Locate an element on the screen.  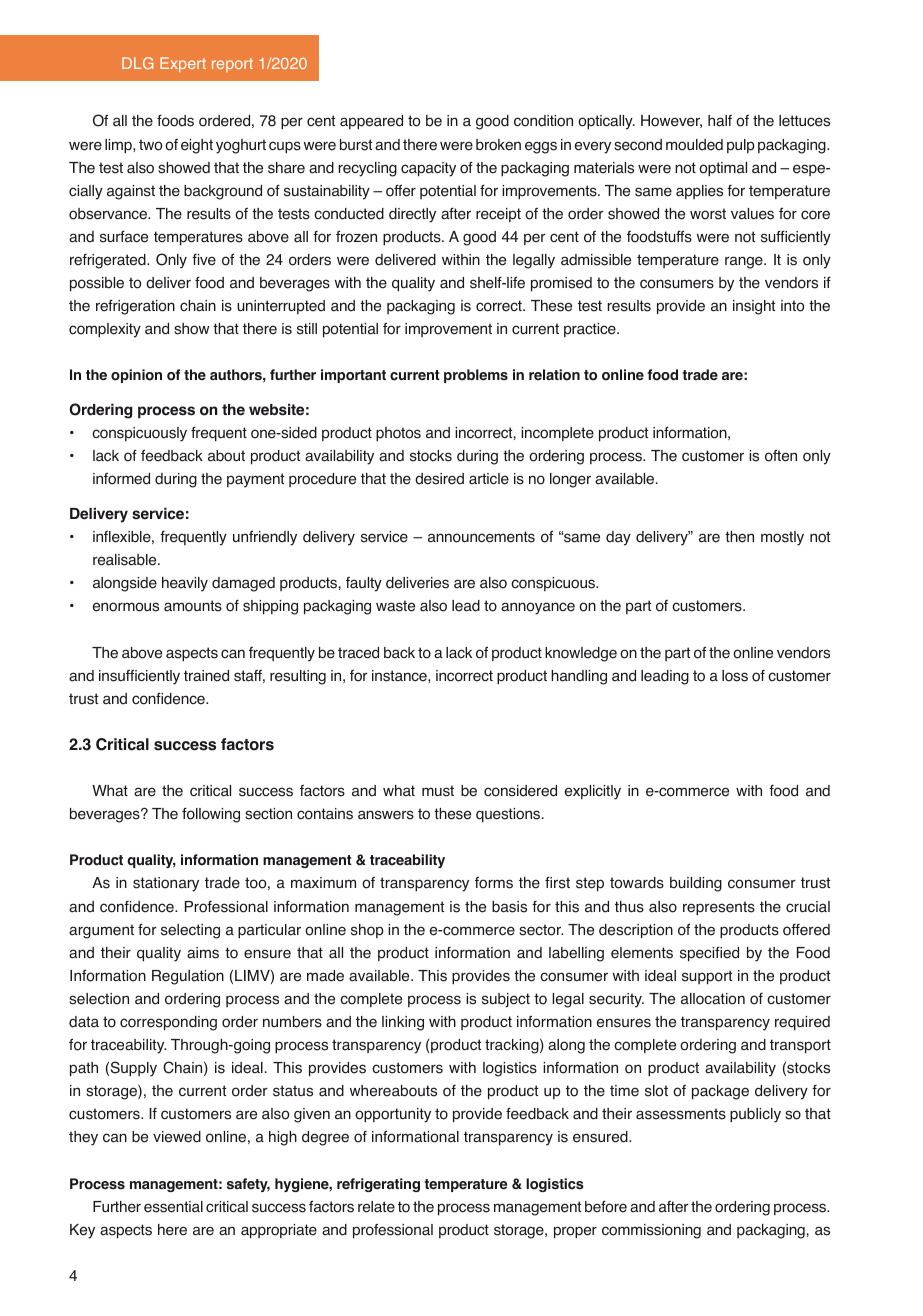
problems is located at coordinates (476, 376).
